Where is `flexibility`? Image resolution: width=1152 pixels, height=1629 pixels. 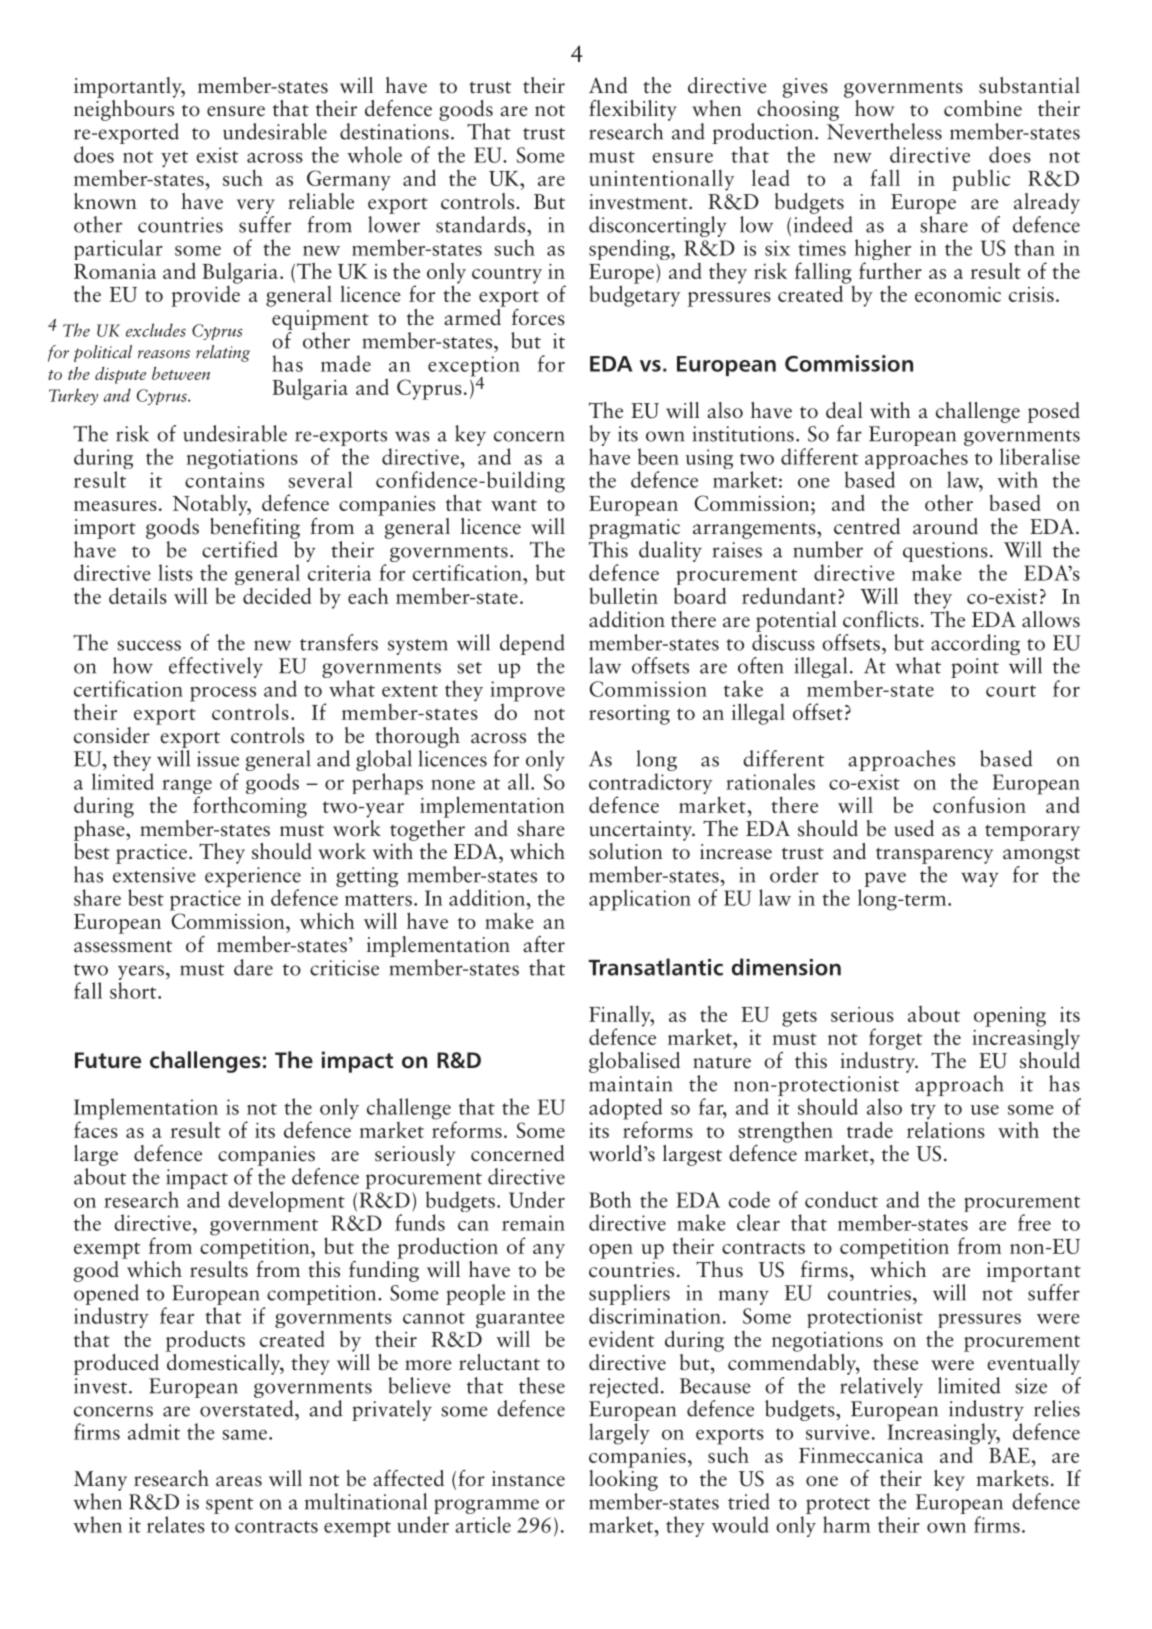 flexibility is located at coordinates (633, 110).
